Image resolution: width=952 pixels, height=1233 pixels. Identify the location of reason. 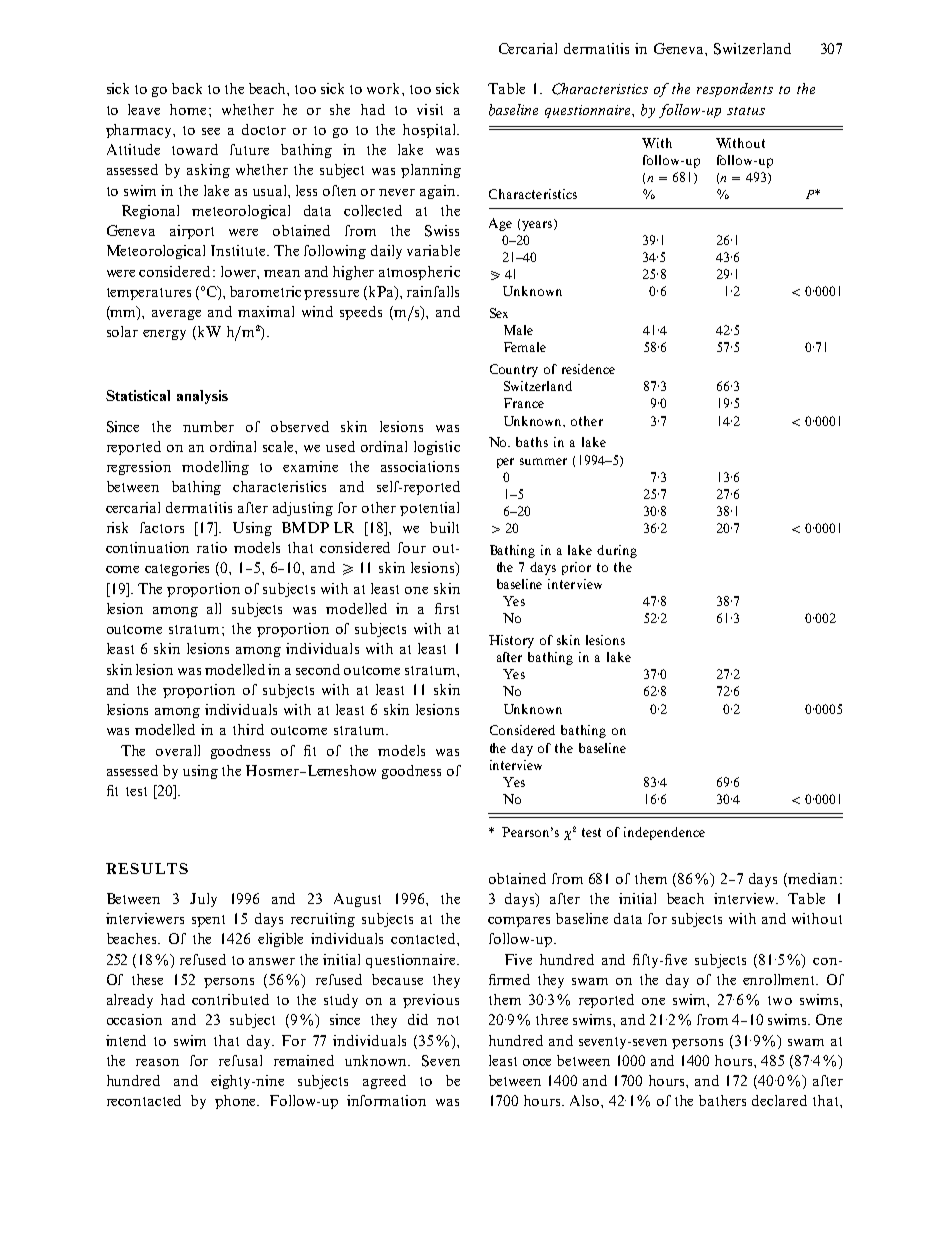
(157, 1062).
